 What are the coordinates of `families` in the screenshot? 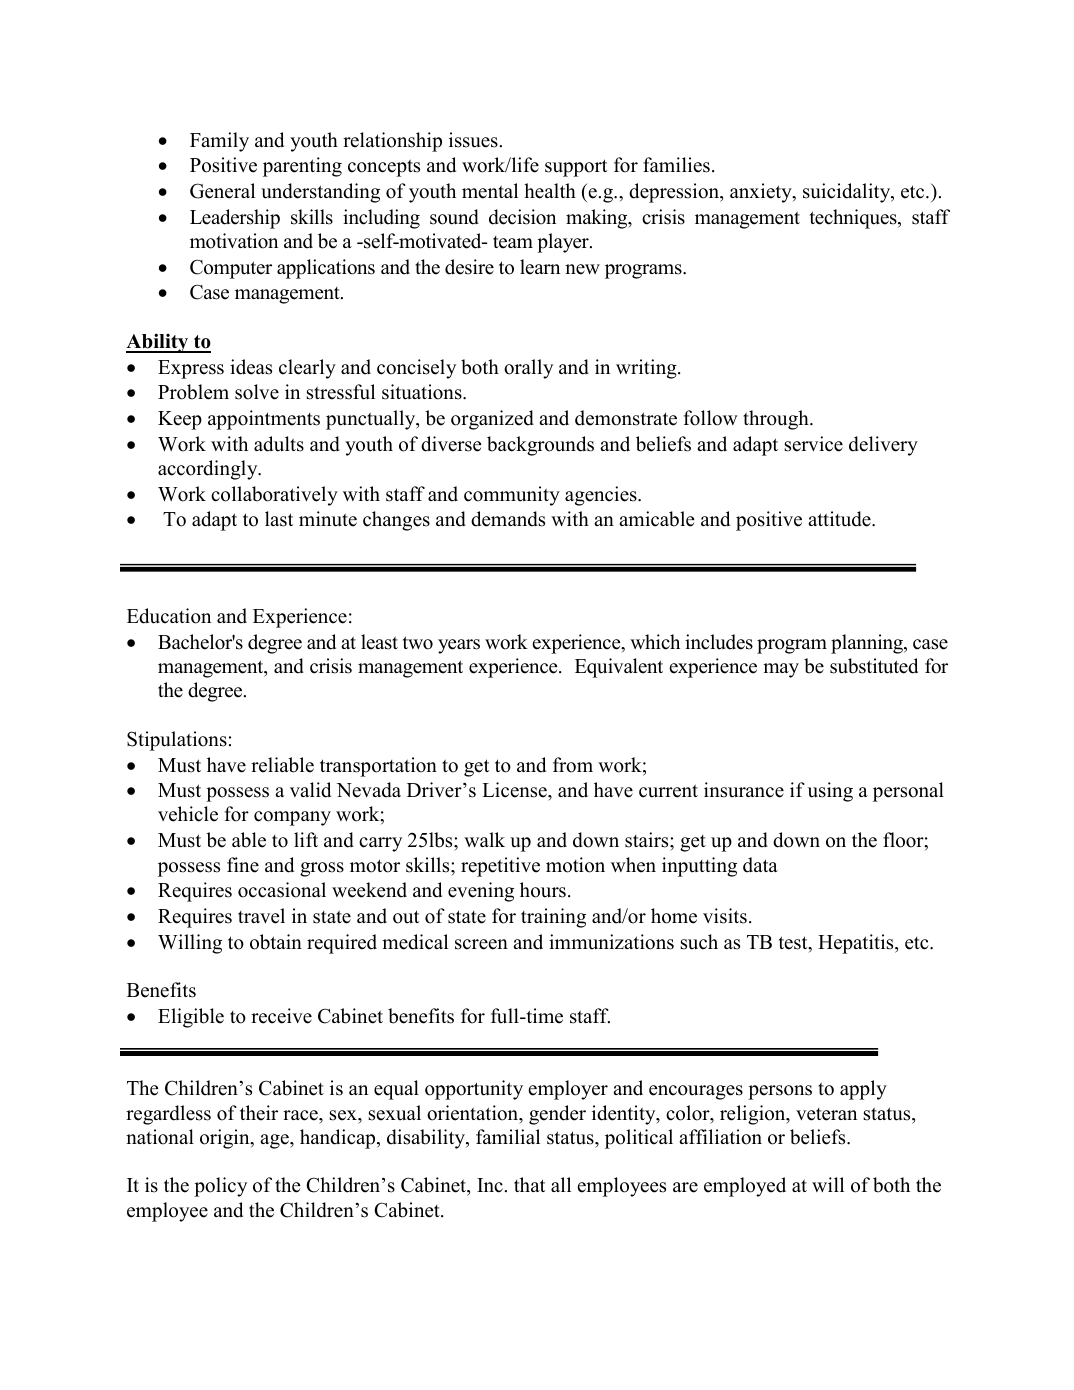 It's located at (676, 165).
